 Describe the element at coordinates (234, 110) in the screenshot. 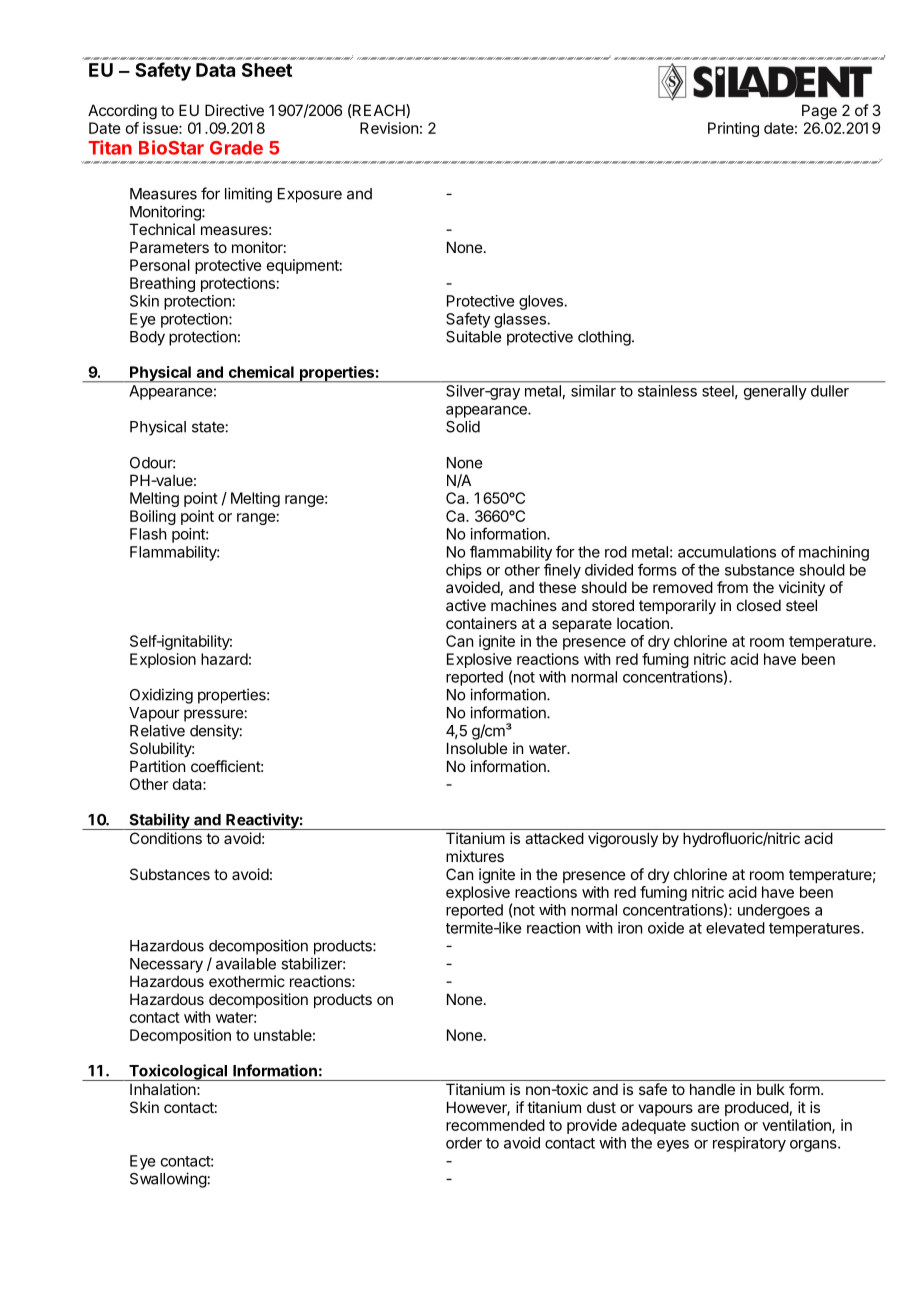

I see `Directive` at that location.
